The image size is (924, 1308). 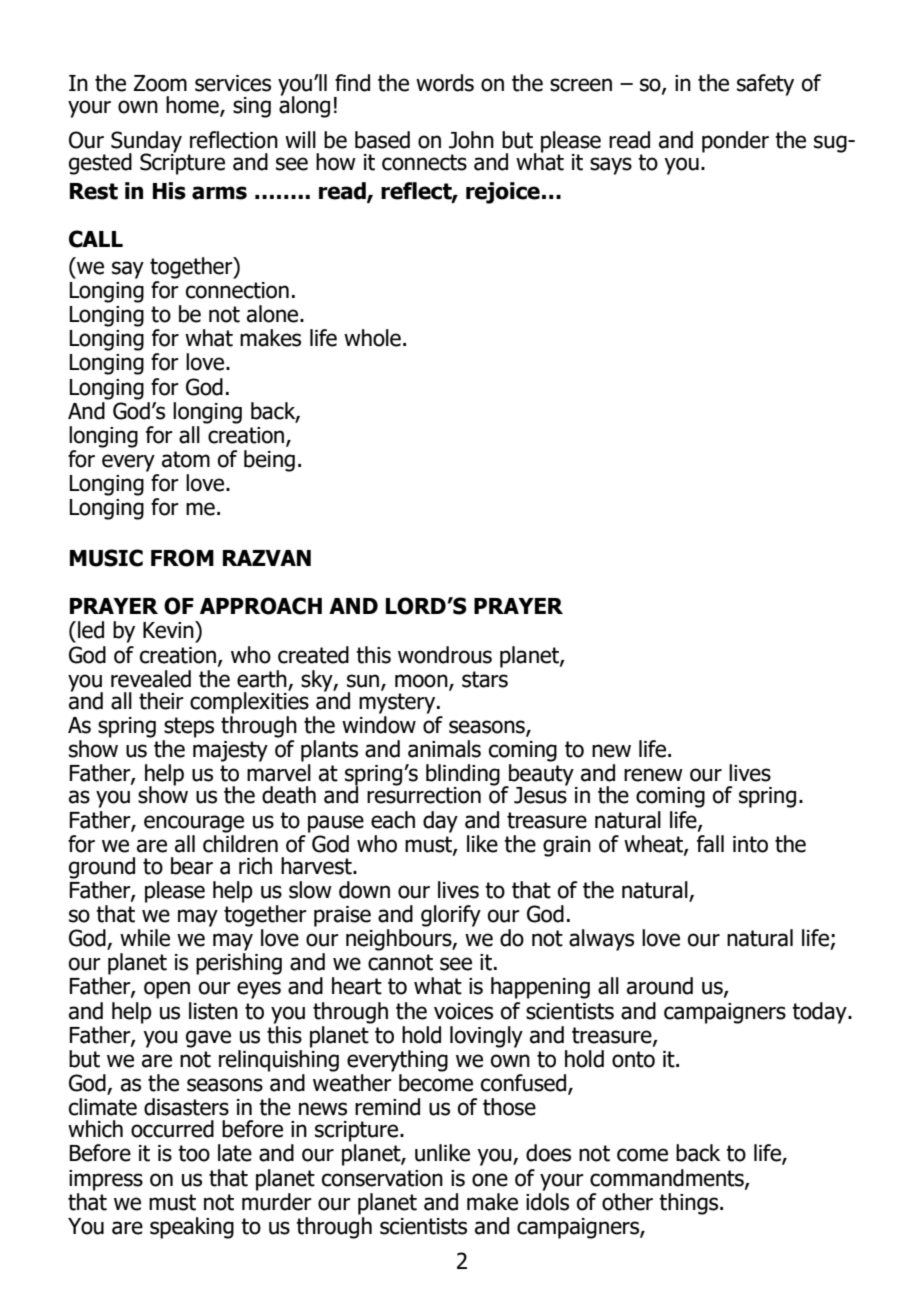 What do you see at coordinates (169, 630) in the screenshot?
I see `Kevin` at bounding box center [169, 630].
